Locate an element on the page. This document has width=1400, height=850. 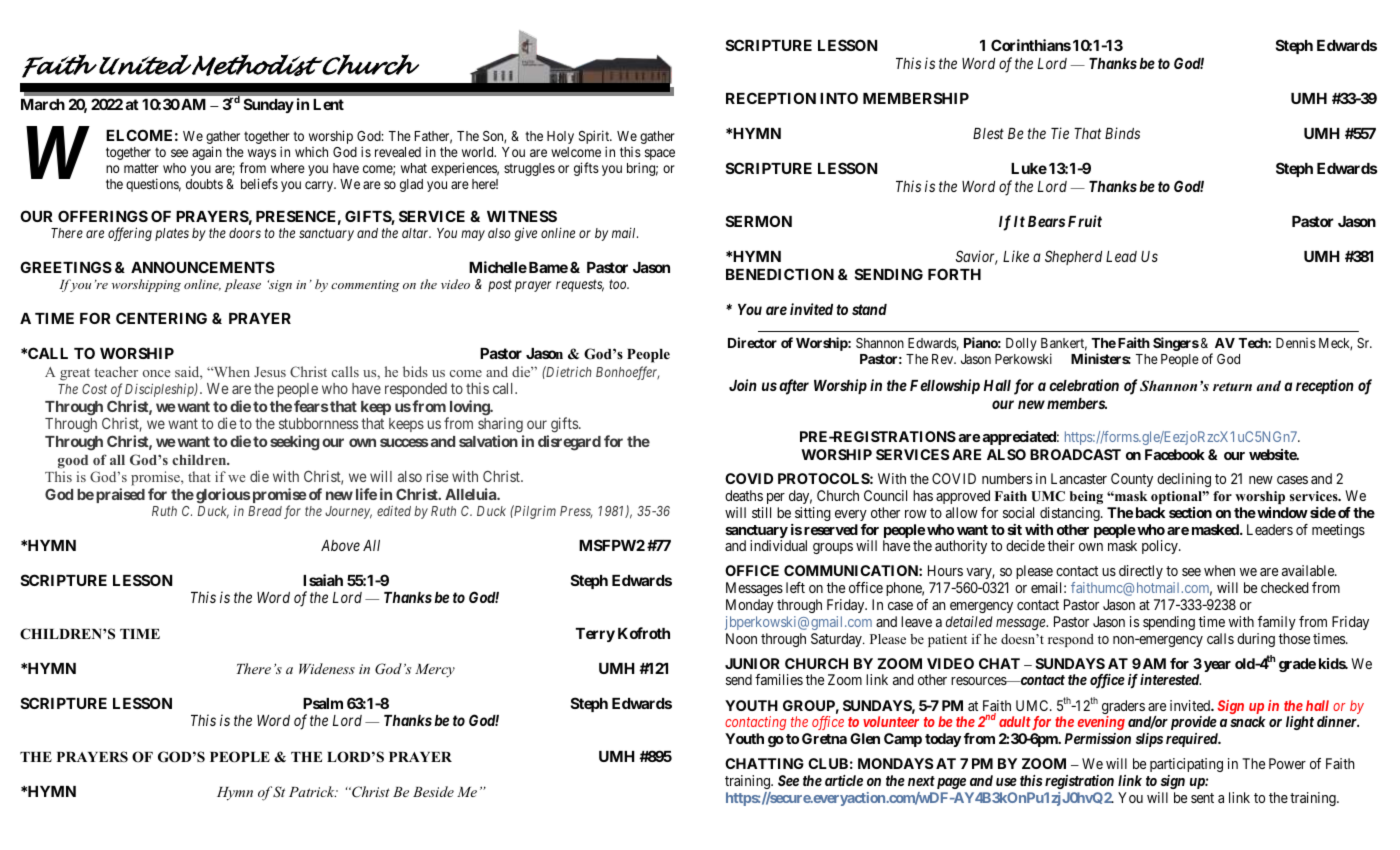
ANNOUNCEMENTS is located at coordinates (203, 267).
